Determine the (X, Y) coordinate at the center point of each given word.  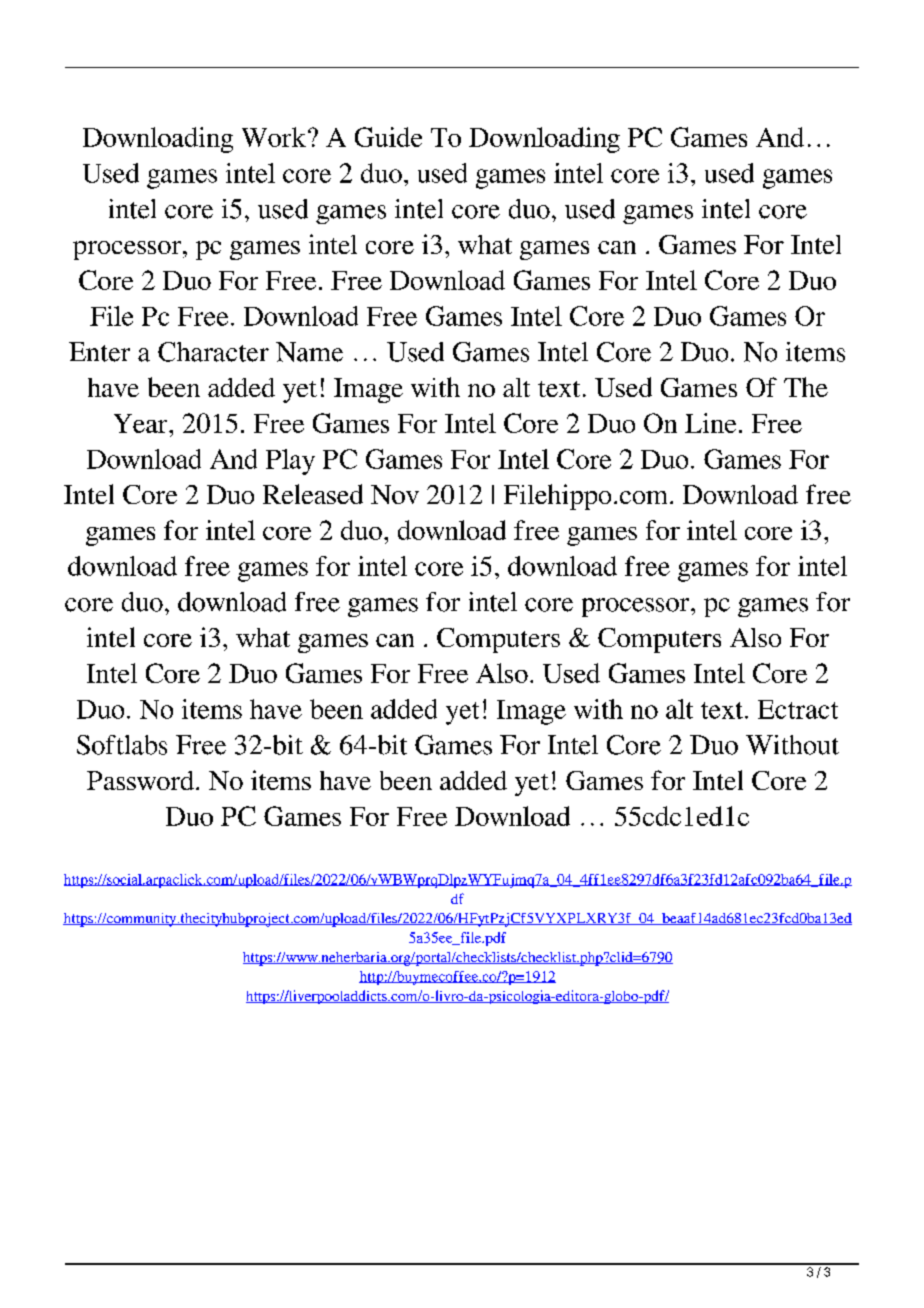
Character (213, 352)
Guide (388, 137)
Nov (395, 494)
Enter (99, 352)
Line (710, 423)
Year (142, 423)
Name (309, 352)
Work (275, 137)
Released (313, 494)
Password (140, 780)
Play (290, 462)
